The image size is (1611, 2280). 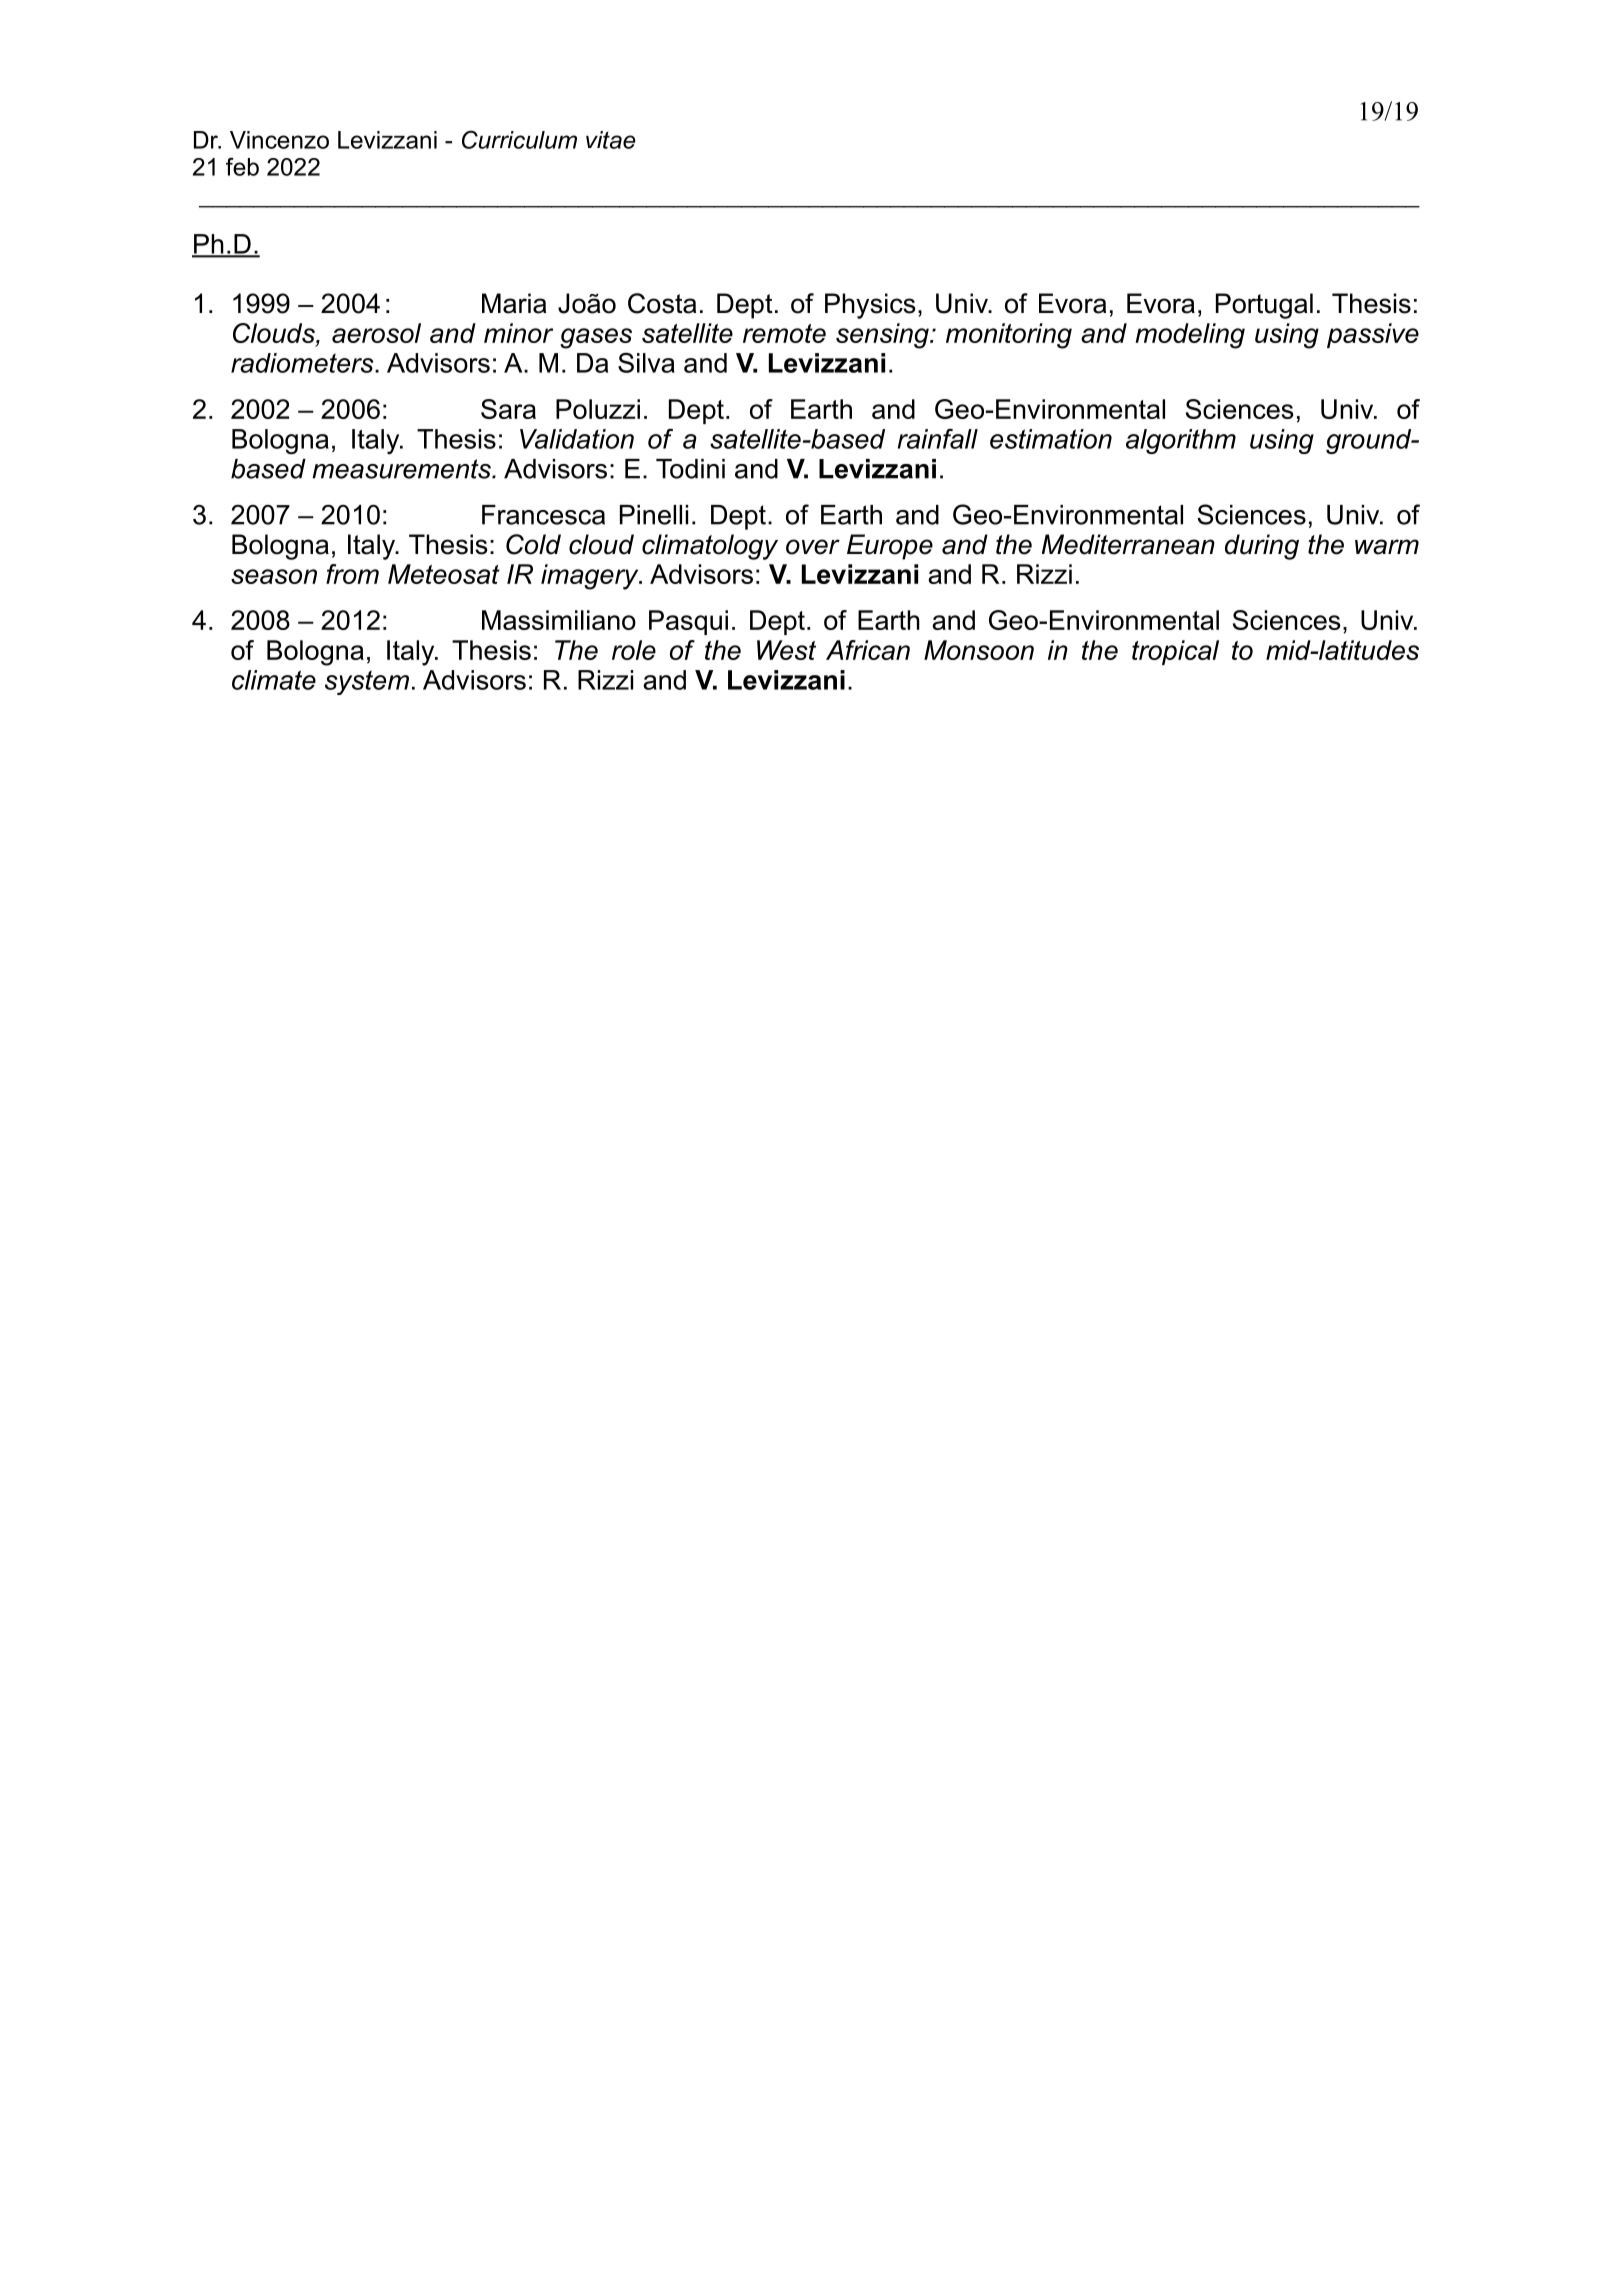 What do you see at coordinates (870, 306) in the image?
I see `Physics` at bounding box center [870, 306].
